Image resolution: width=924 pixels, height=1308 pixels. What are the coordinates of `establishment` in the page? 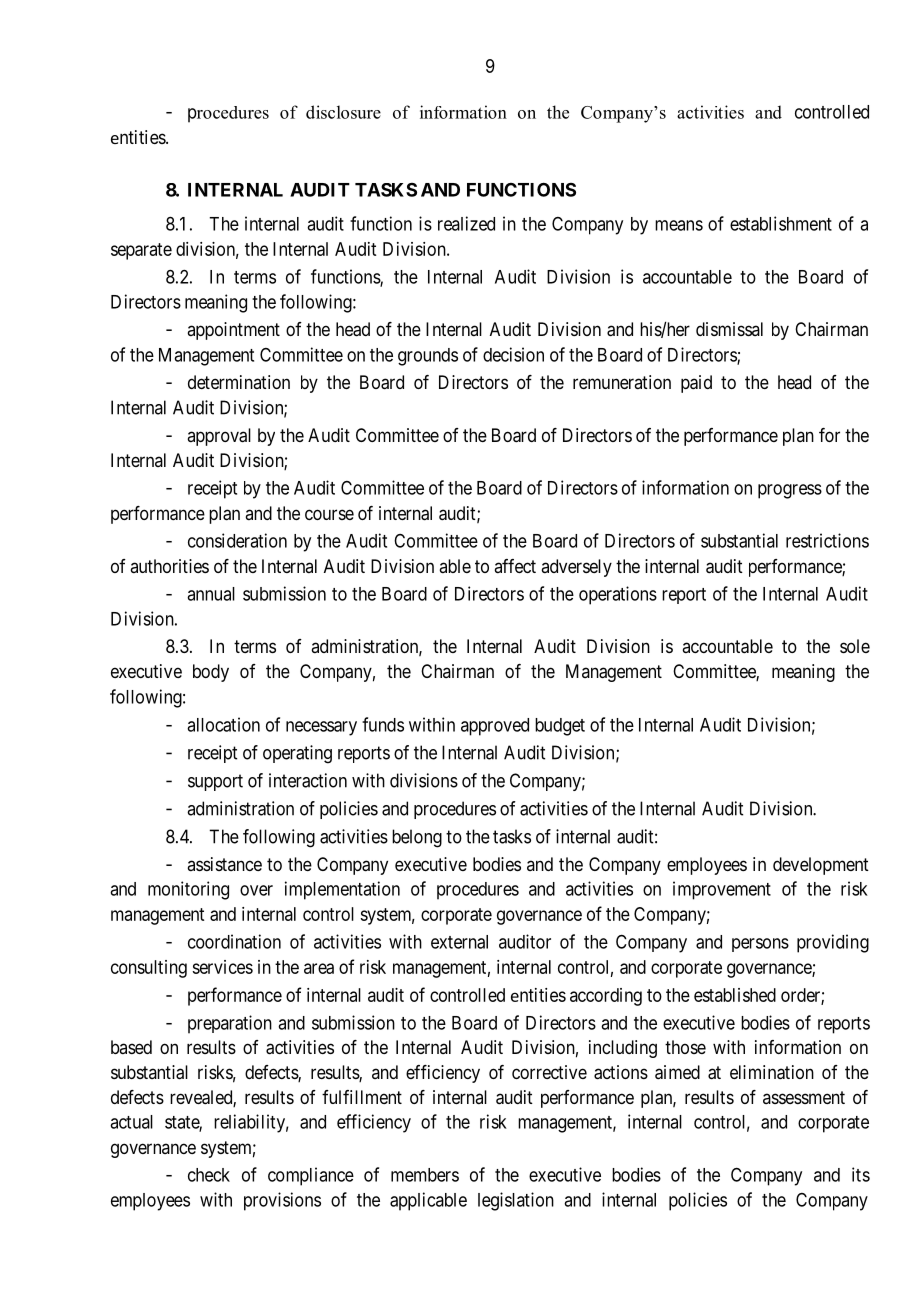 It's located at (781, 223).
